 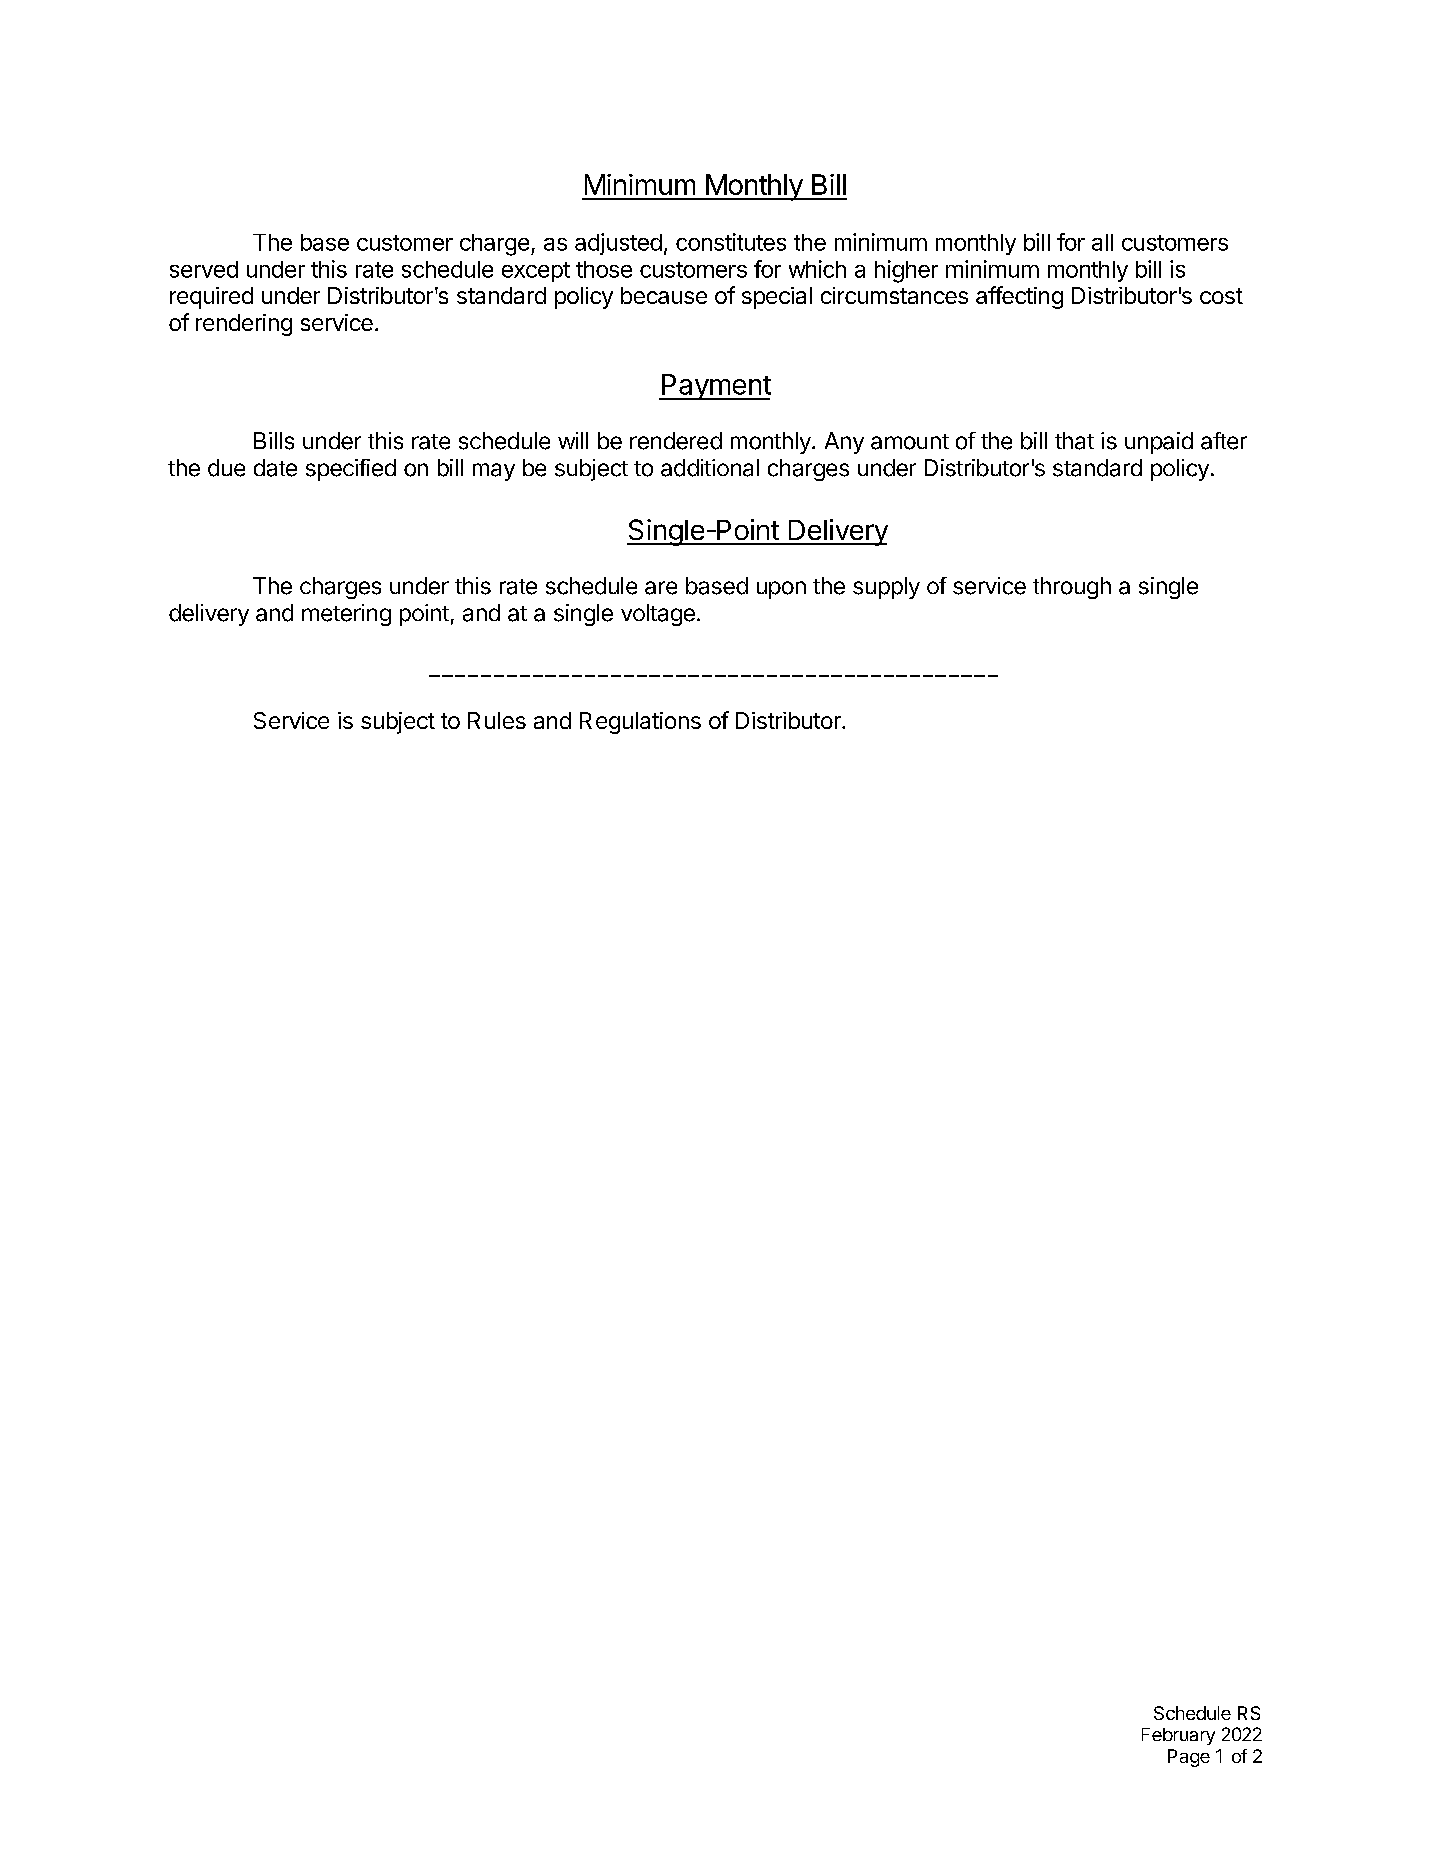 What do you see at coordinates (886, 588) in the screenshot?
I see `supply` at bounding box center [886, 588].
